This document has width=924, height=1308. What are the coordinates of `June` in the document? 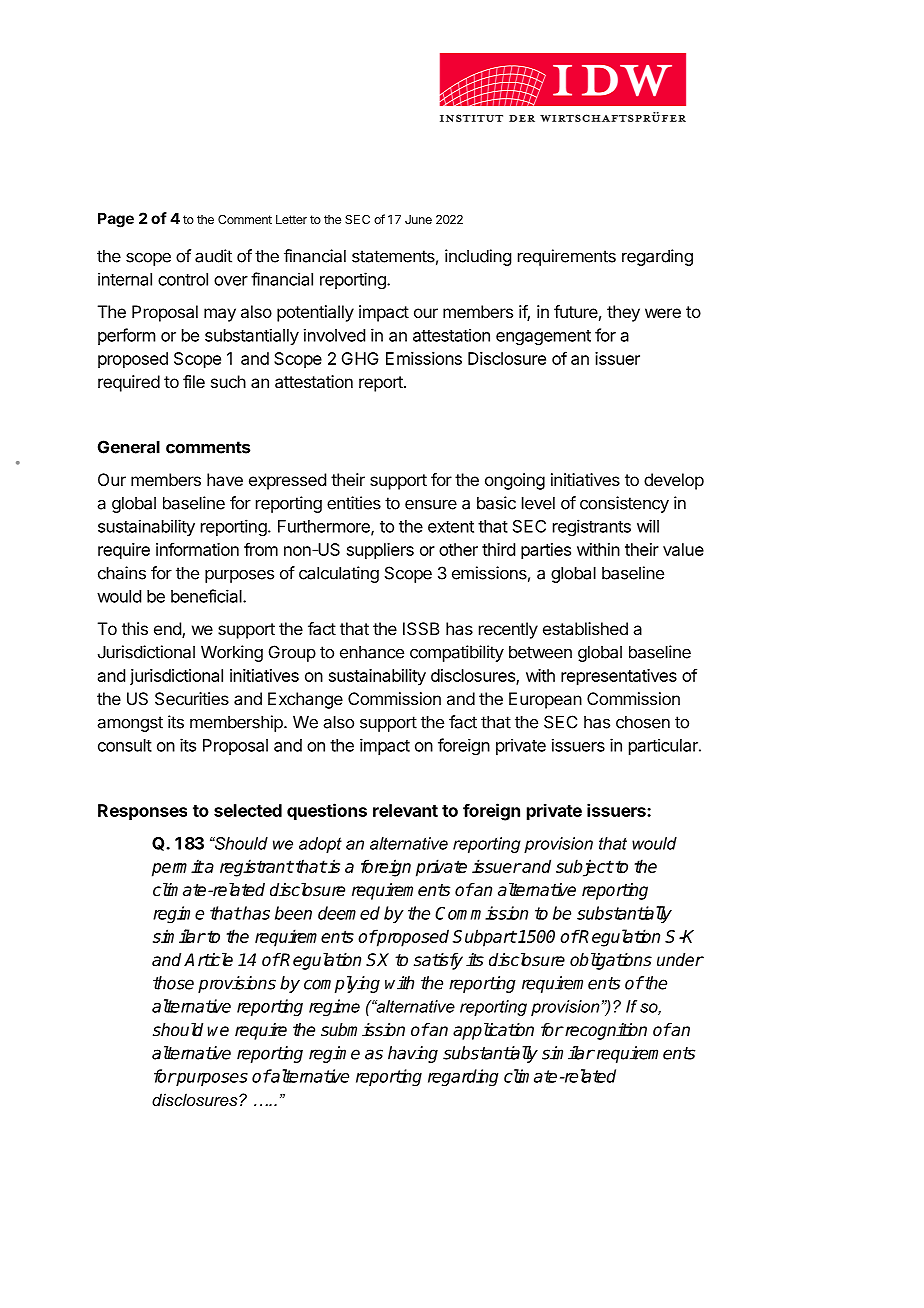 It's located at (418, 219).
